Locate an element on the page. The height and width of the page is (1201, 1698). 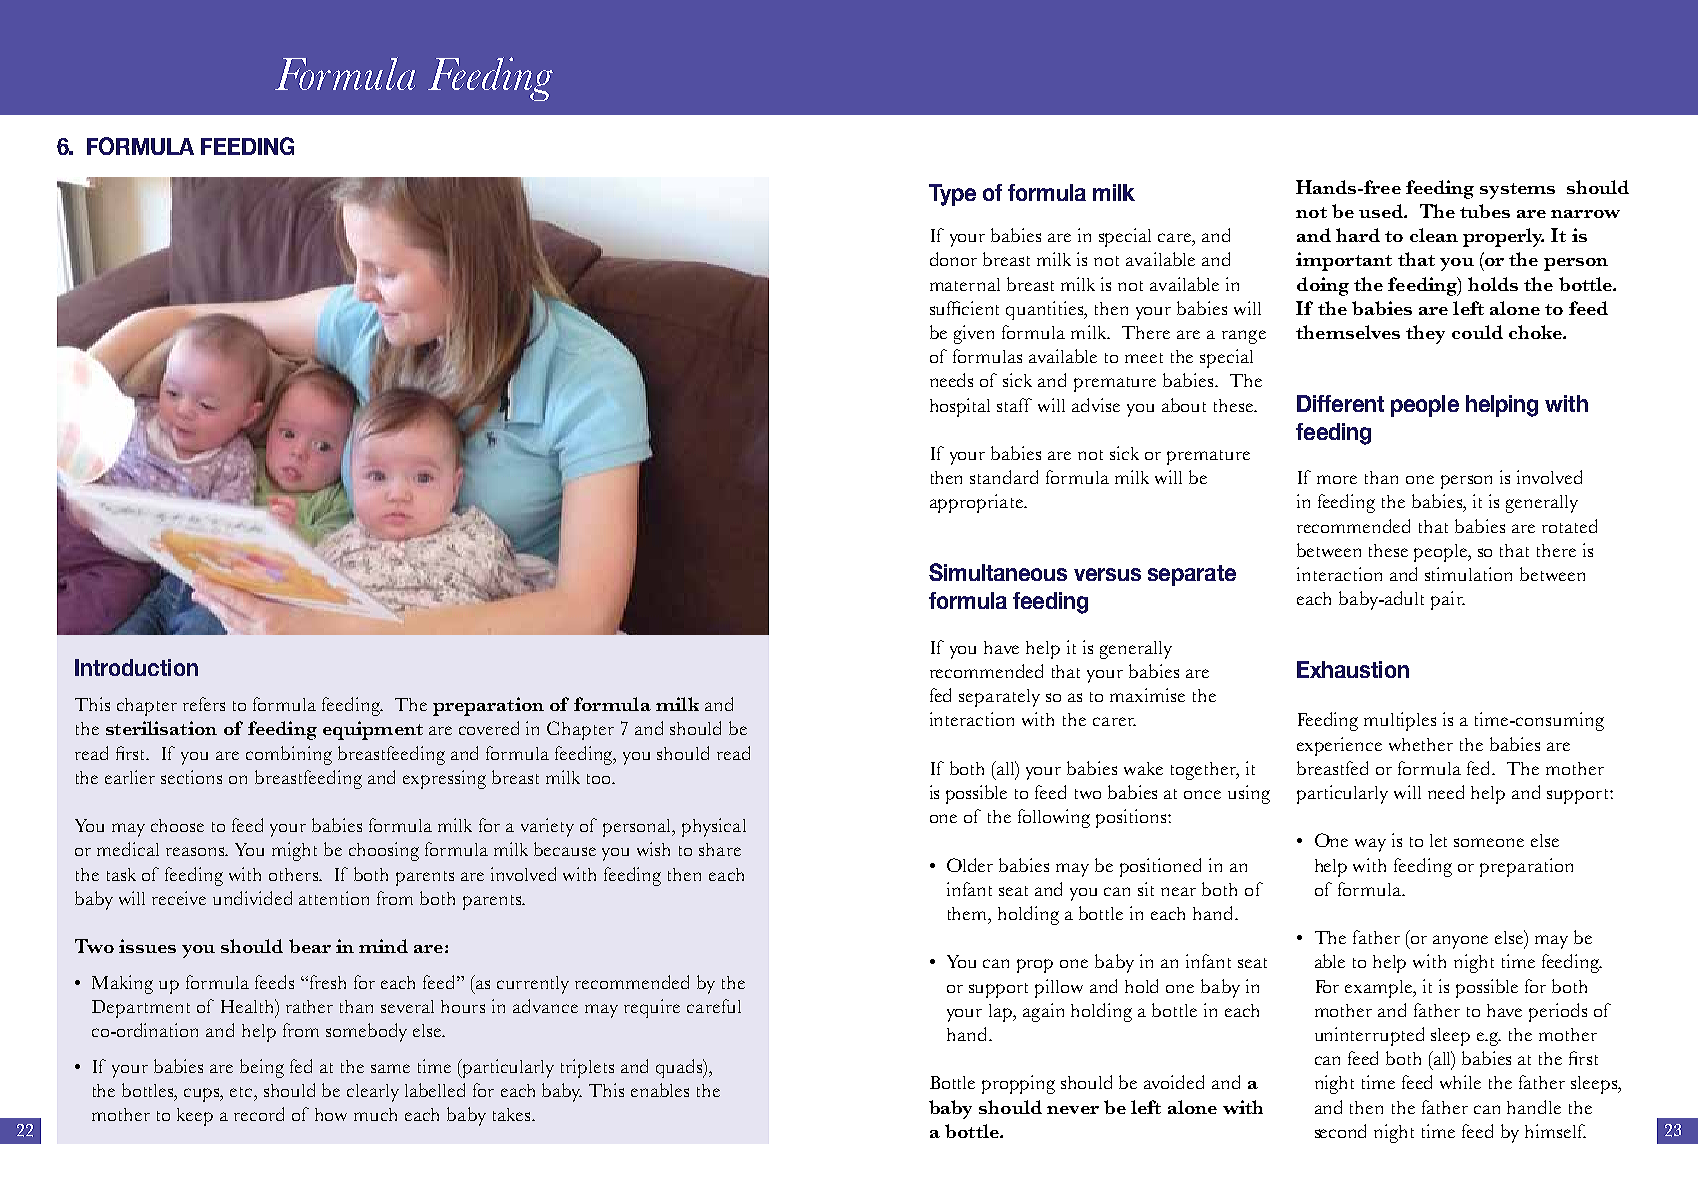
how is located at coordinates (331, 1114).
